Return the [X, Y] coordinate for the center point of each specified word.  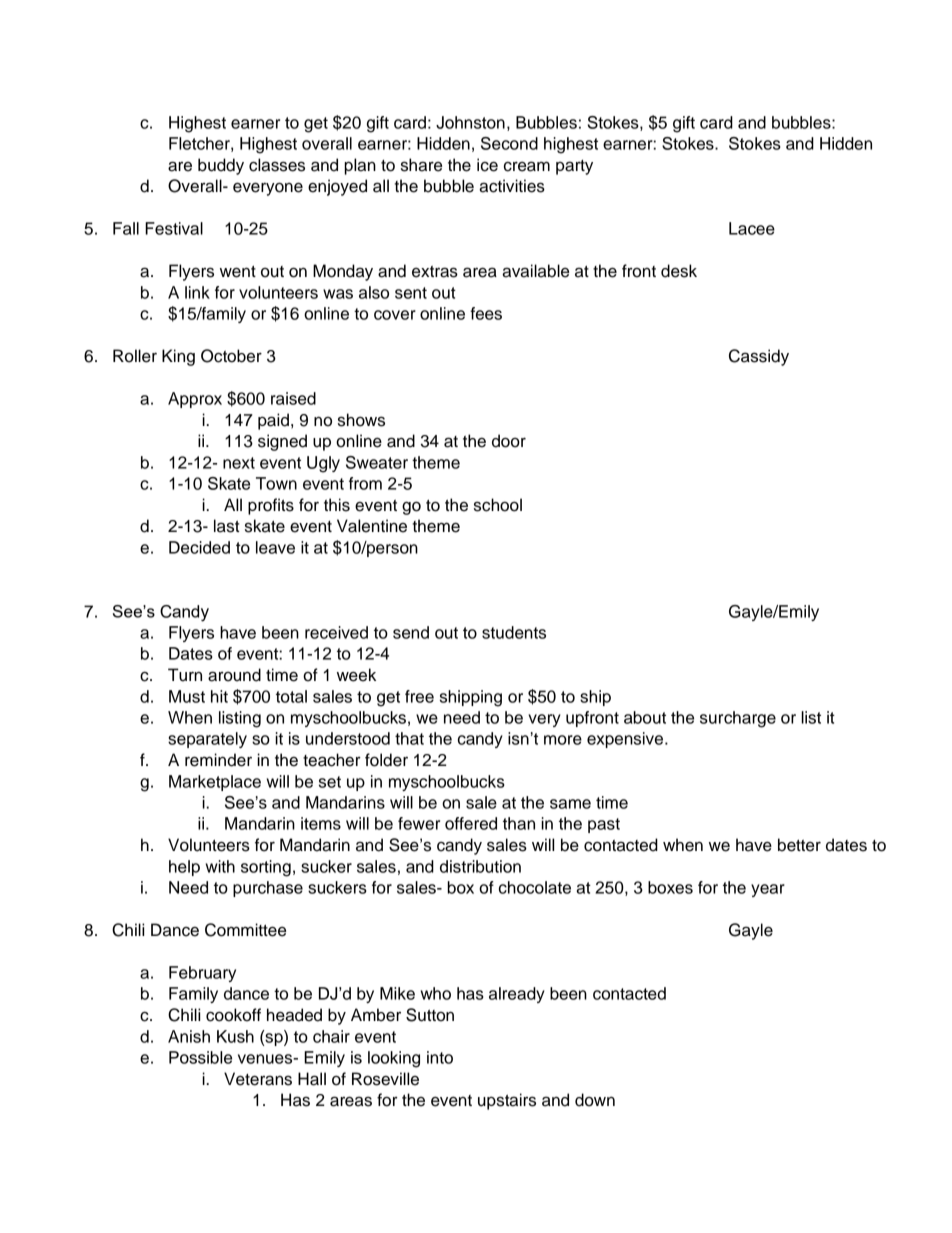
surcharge [738, 719]
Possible [200, 1057]
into [440, 1057]
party [574, 167]
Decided [199, 547]
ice [487, 165]
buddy [221, 166]
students [514, 632]
